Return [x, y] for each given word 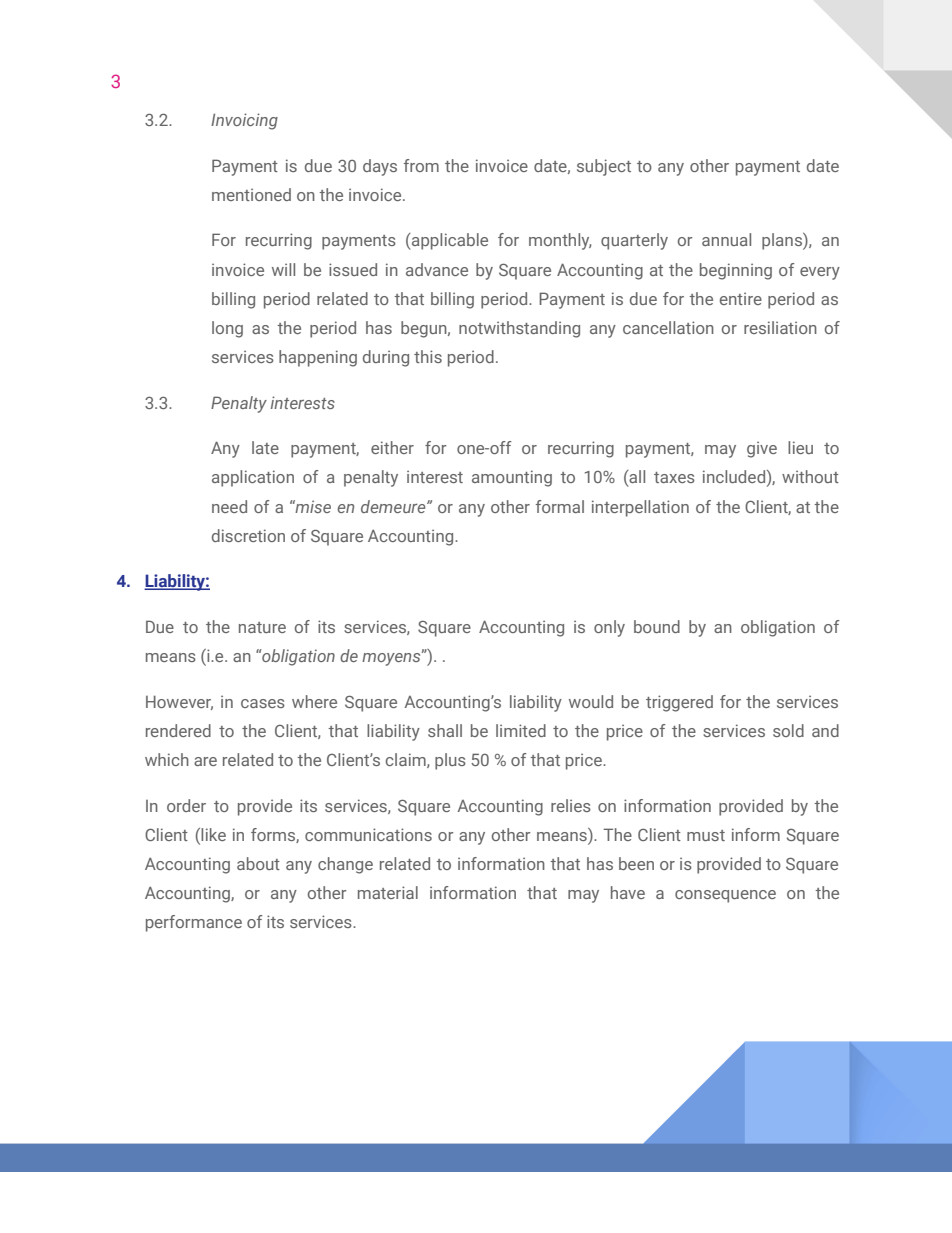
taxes [674, 477]
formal [560, 506]
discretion [248, 535]
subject [604, 167]
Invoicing [244, 121]
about [258, 863]
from [421, 165]
